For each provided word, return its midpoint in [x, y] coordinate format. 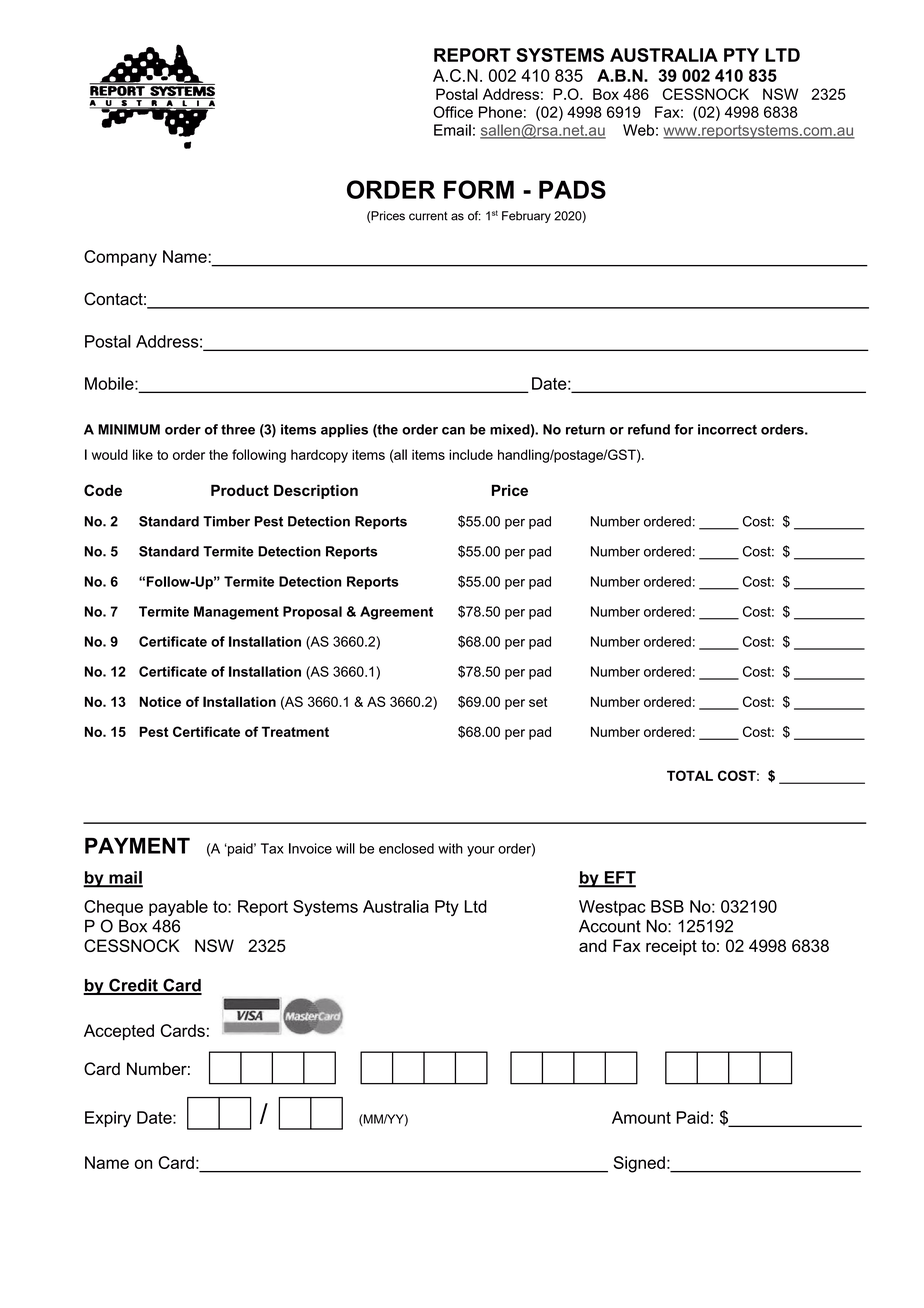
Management [236, 613]
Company [120, 258]
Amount [641, 1117]
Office [453, 112]
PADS [572, 189]
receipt [671, 947]
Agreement [396, 613]
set [538, 702]
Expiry [108, 1119]
